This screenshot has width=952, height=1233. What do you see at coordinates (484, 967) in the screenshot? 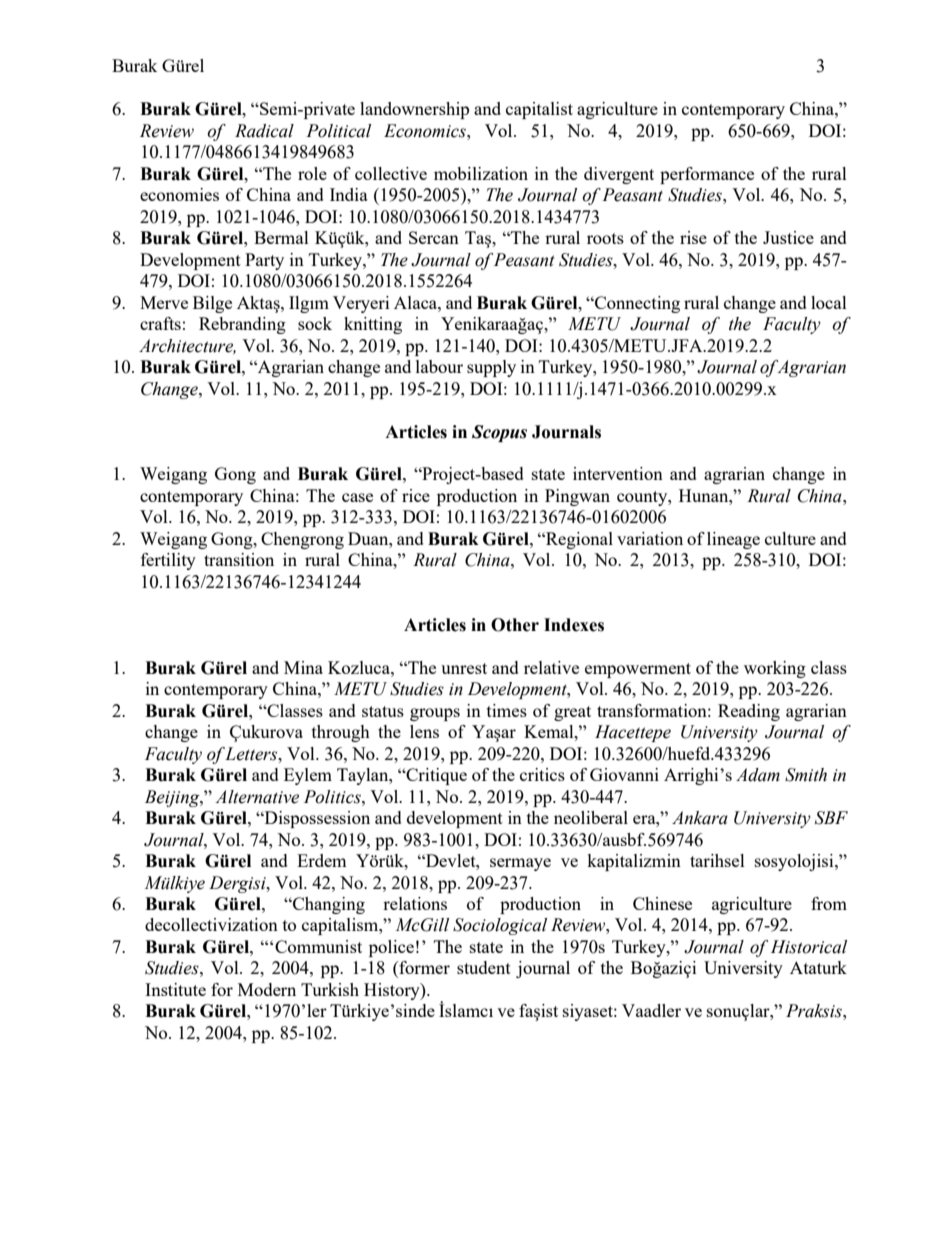
I see `student` at bounding box center [484, 967].
